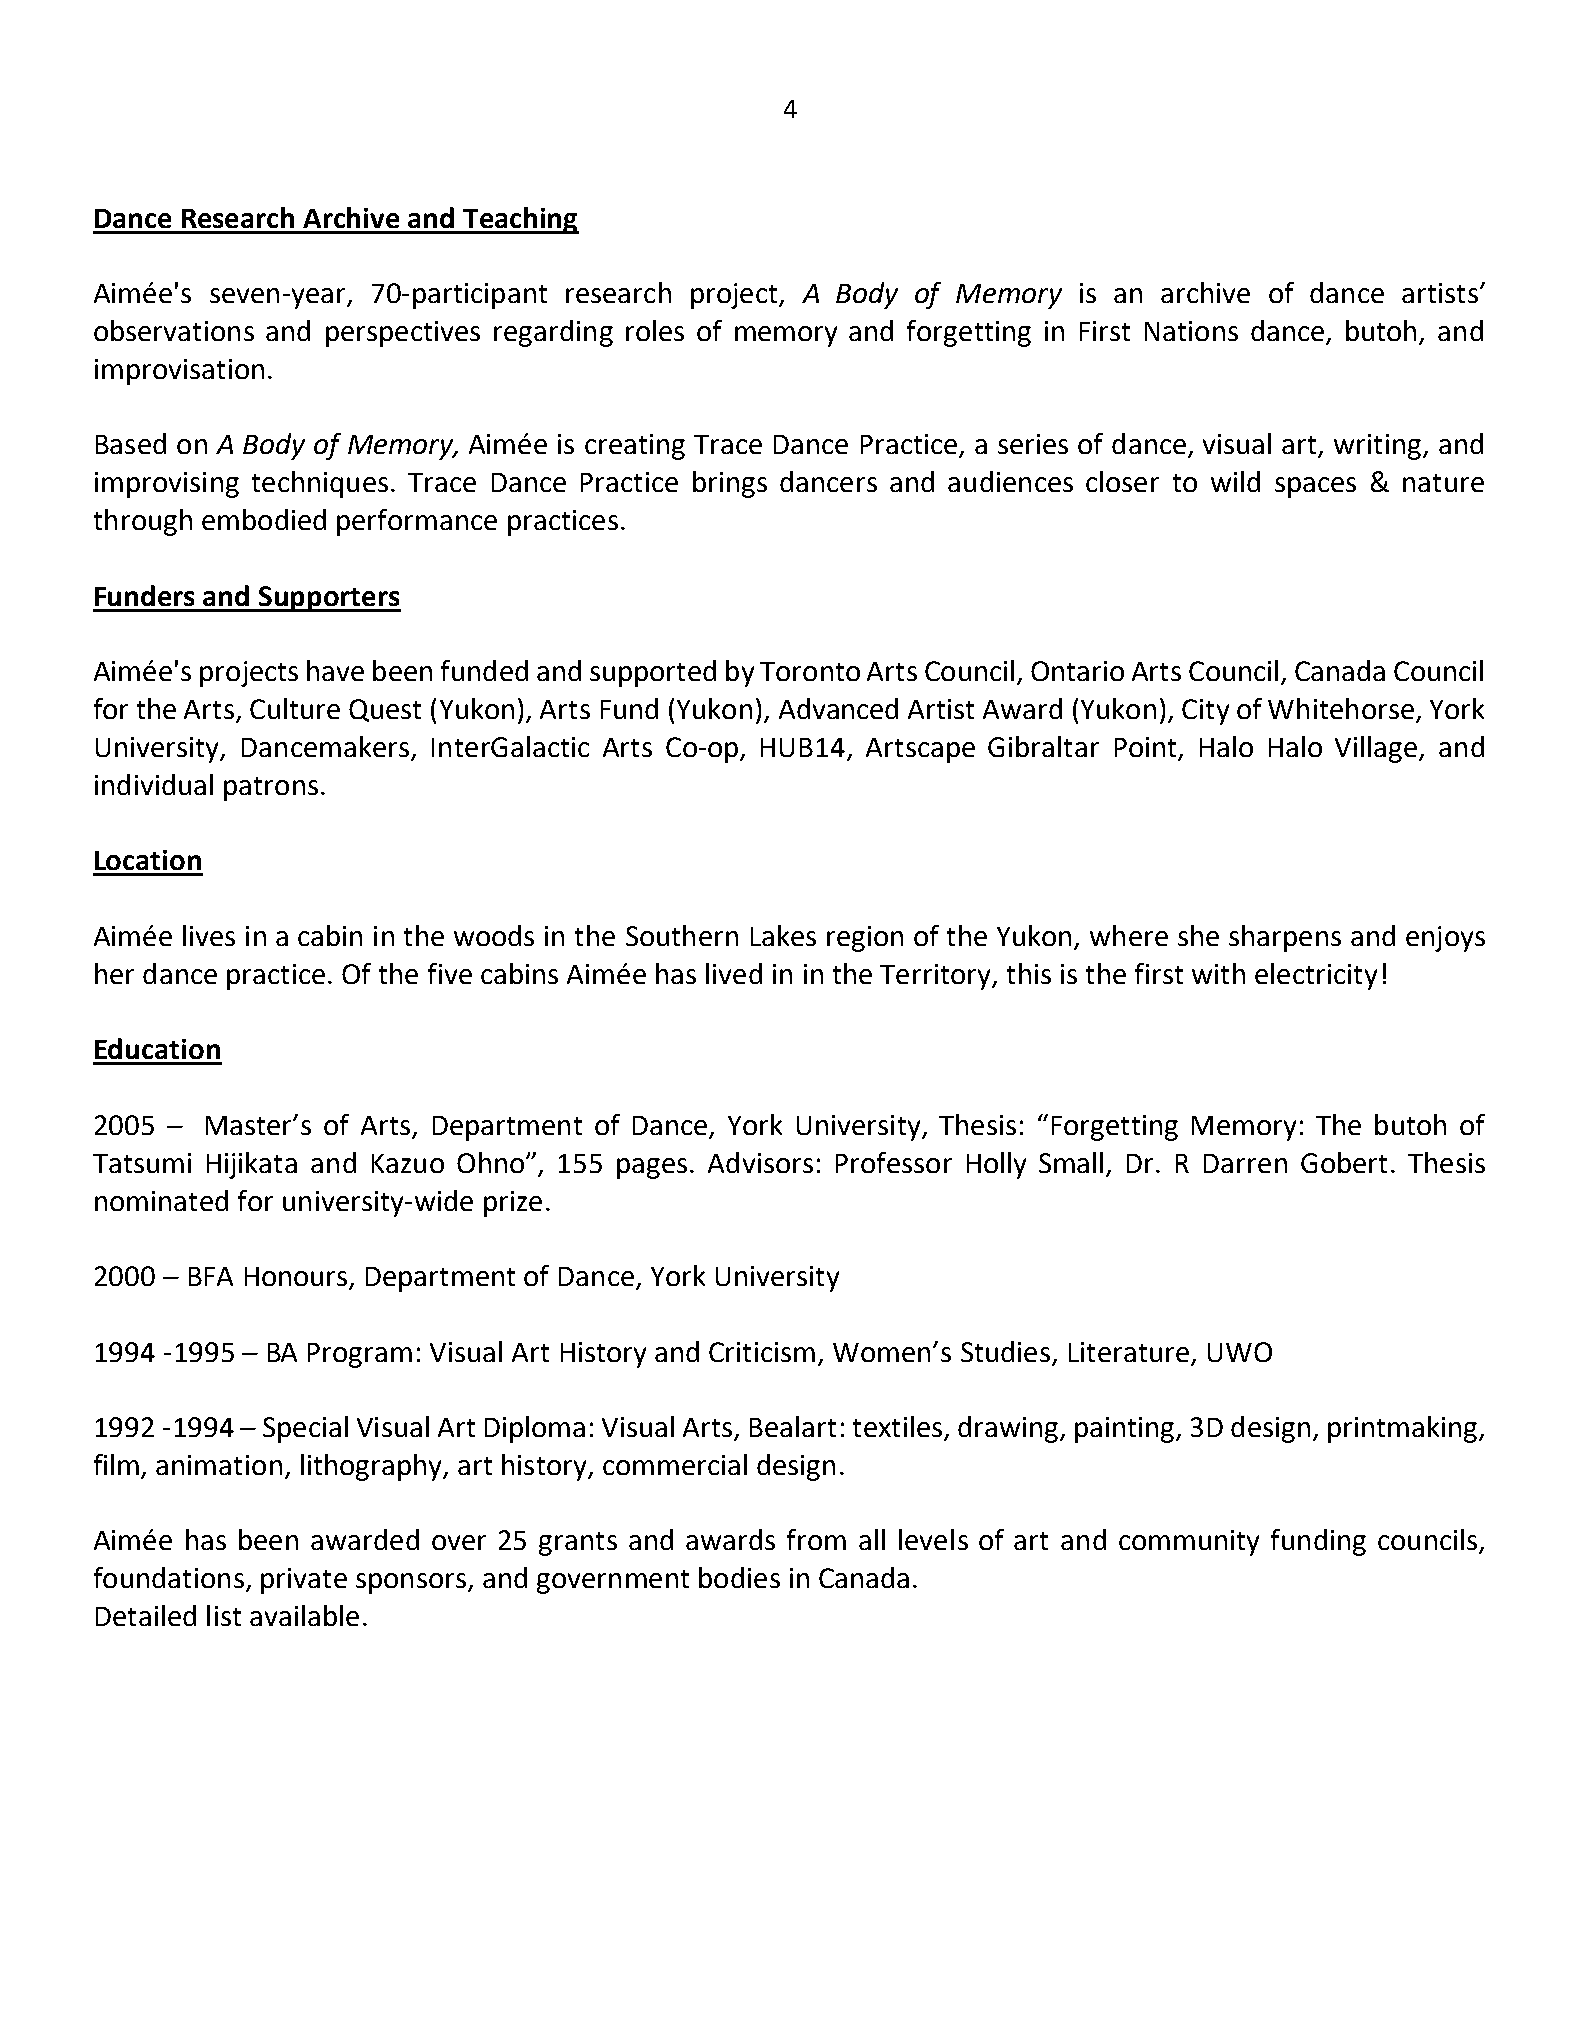 This page has width=1579, height=2043. I want to click on embodied, so click(264, 519).
